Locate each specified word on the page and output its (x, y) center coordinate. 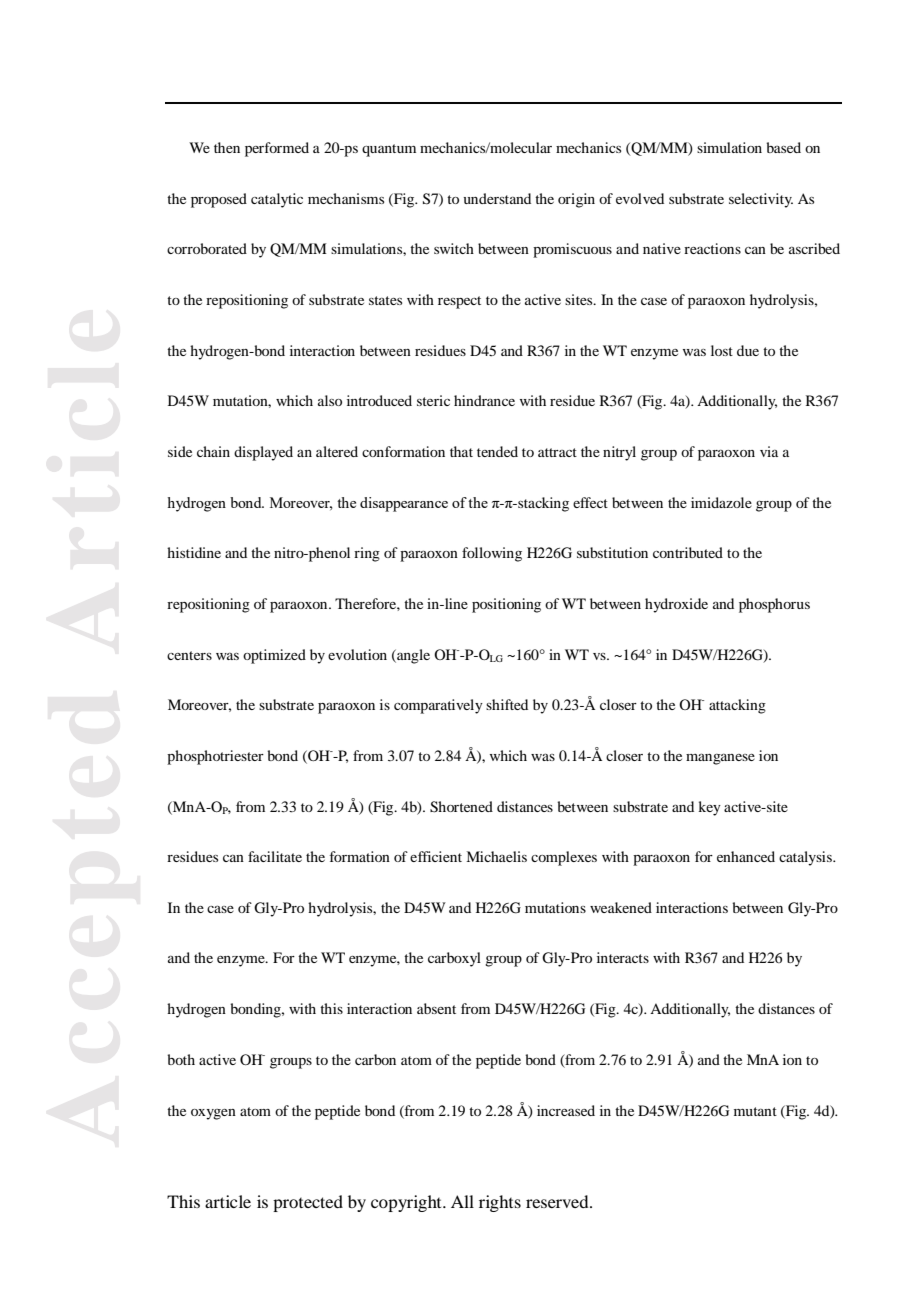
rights (500, 1203)
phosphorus (774, 605)
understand (497, 198)
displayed (263, 453)
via (769, 451)
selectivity (761, 200)
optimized (274, 656)
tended (497, 451)
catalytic (277, 200)
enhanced (746, 856)
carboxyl (454, 959)
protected (308, 1203)
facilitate (275, 856)
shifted (507, 704)
